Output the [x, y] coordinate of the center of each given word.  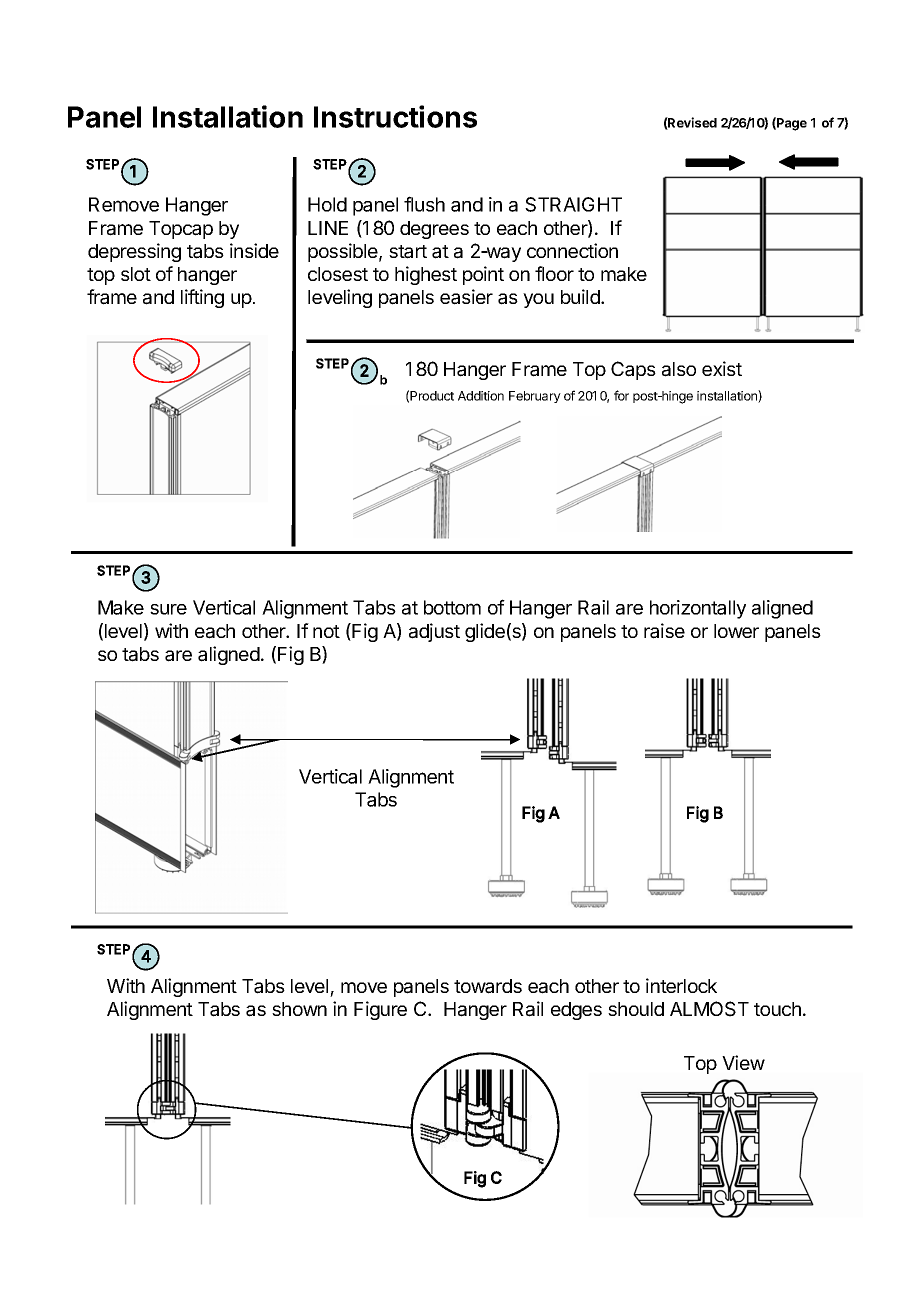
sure [168, 609]
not [326, 631]
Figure [380, 1010]
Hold [327, 204]
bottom [452, 607]
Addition [481, 396]
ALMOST [709, 1009]
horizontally [698, 609]
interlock [681, 985]
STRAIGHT [573, 204]
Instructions [395, 116]
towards [488, 986]
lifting [202, 298]
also [679, 369]
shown [299, 1009]
